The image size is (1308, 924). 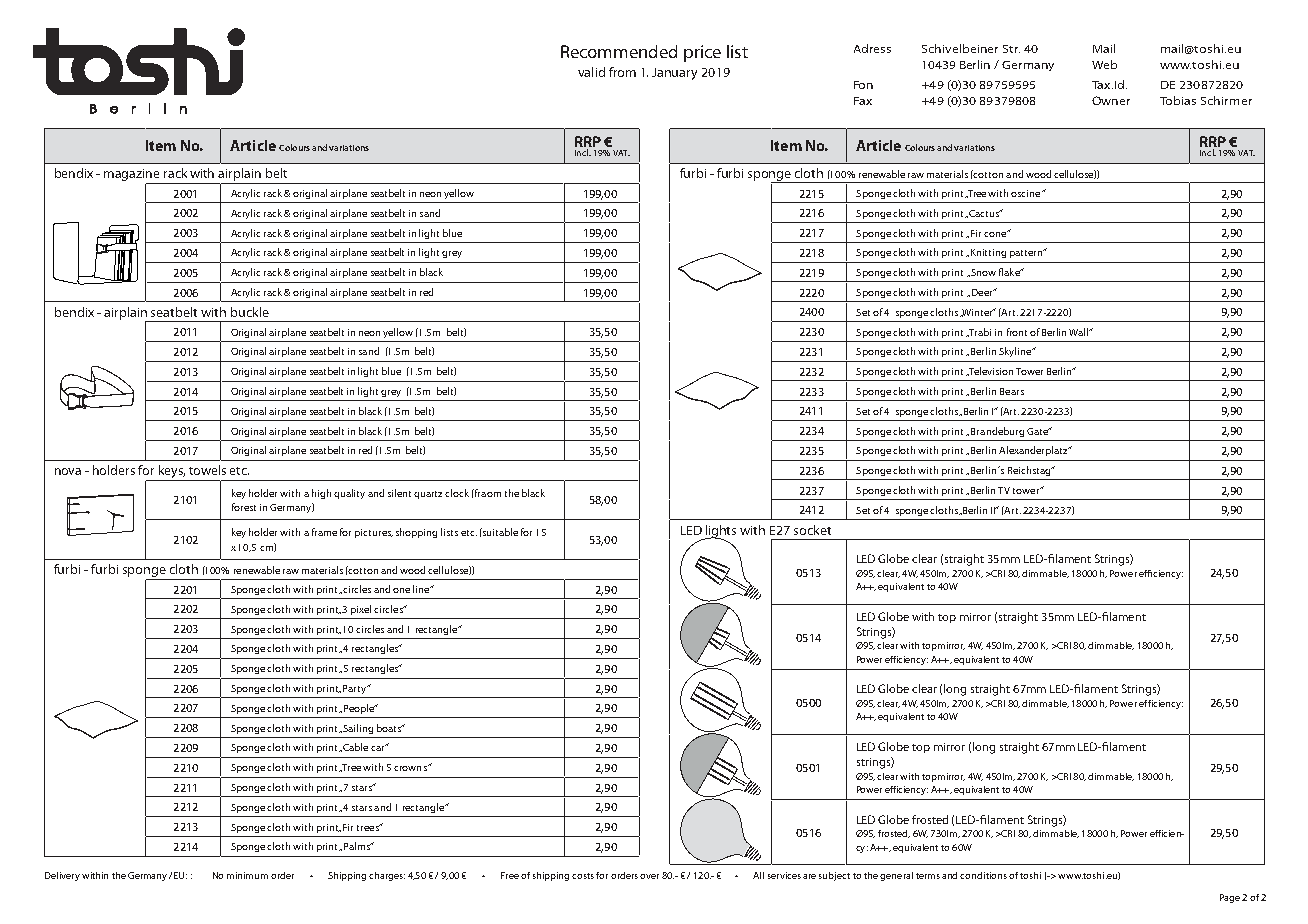 I want to click on towels, so click(x=207, y=470).
